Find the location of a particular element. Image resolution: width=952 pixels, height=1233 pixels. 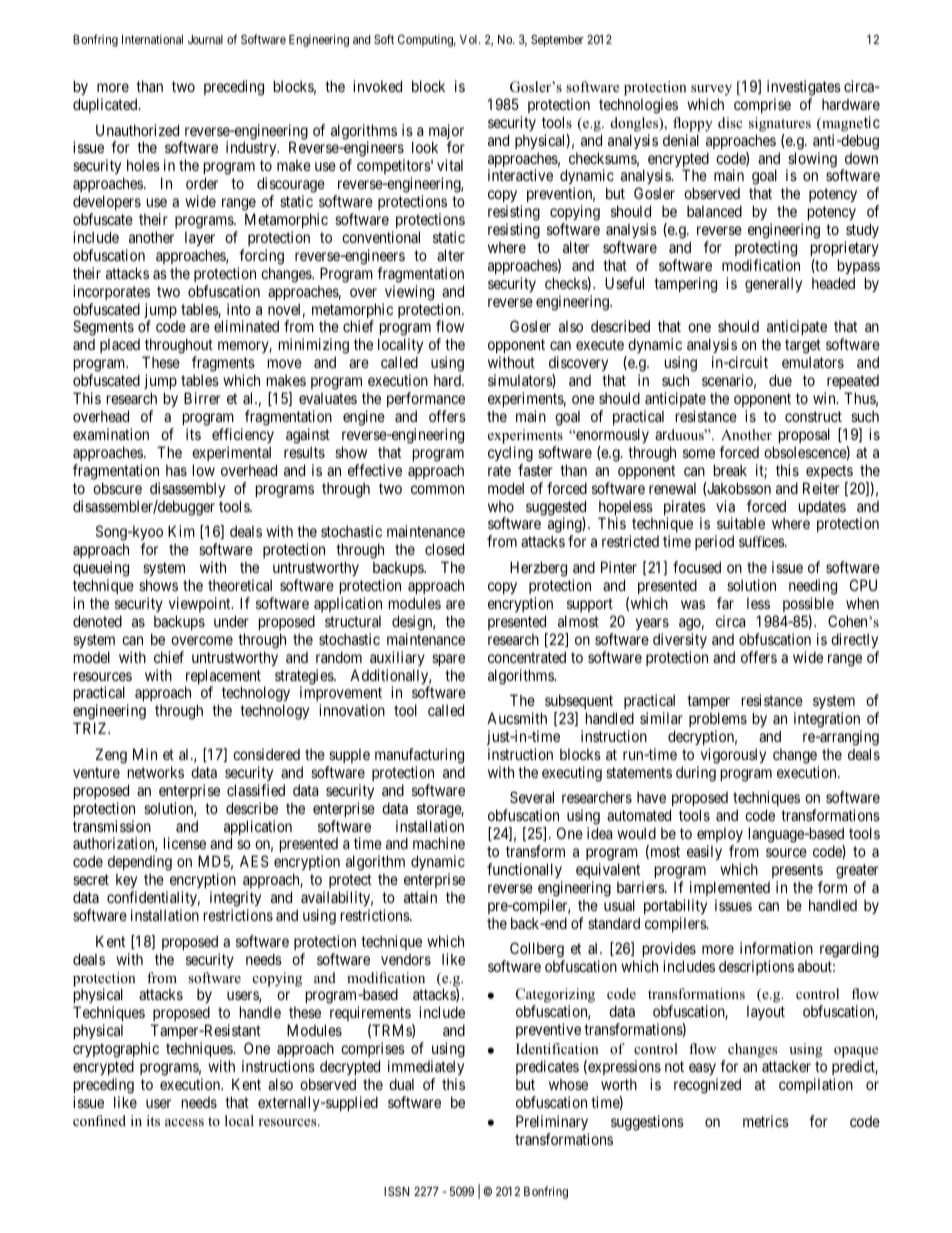

problems is located at coordinates (718, 719).
